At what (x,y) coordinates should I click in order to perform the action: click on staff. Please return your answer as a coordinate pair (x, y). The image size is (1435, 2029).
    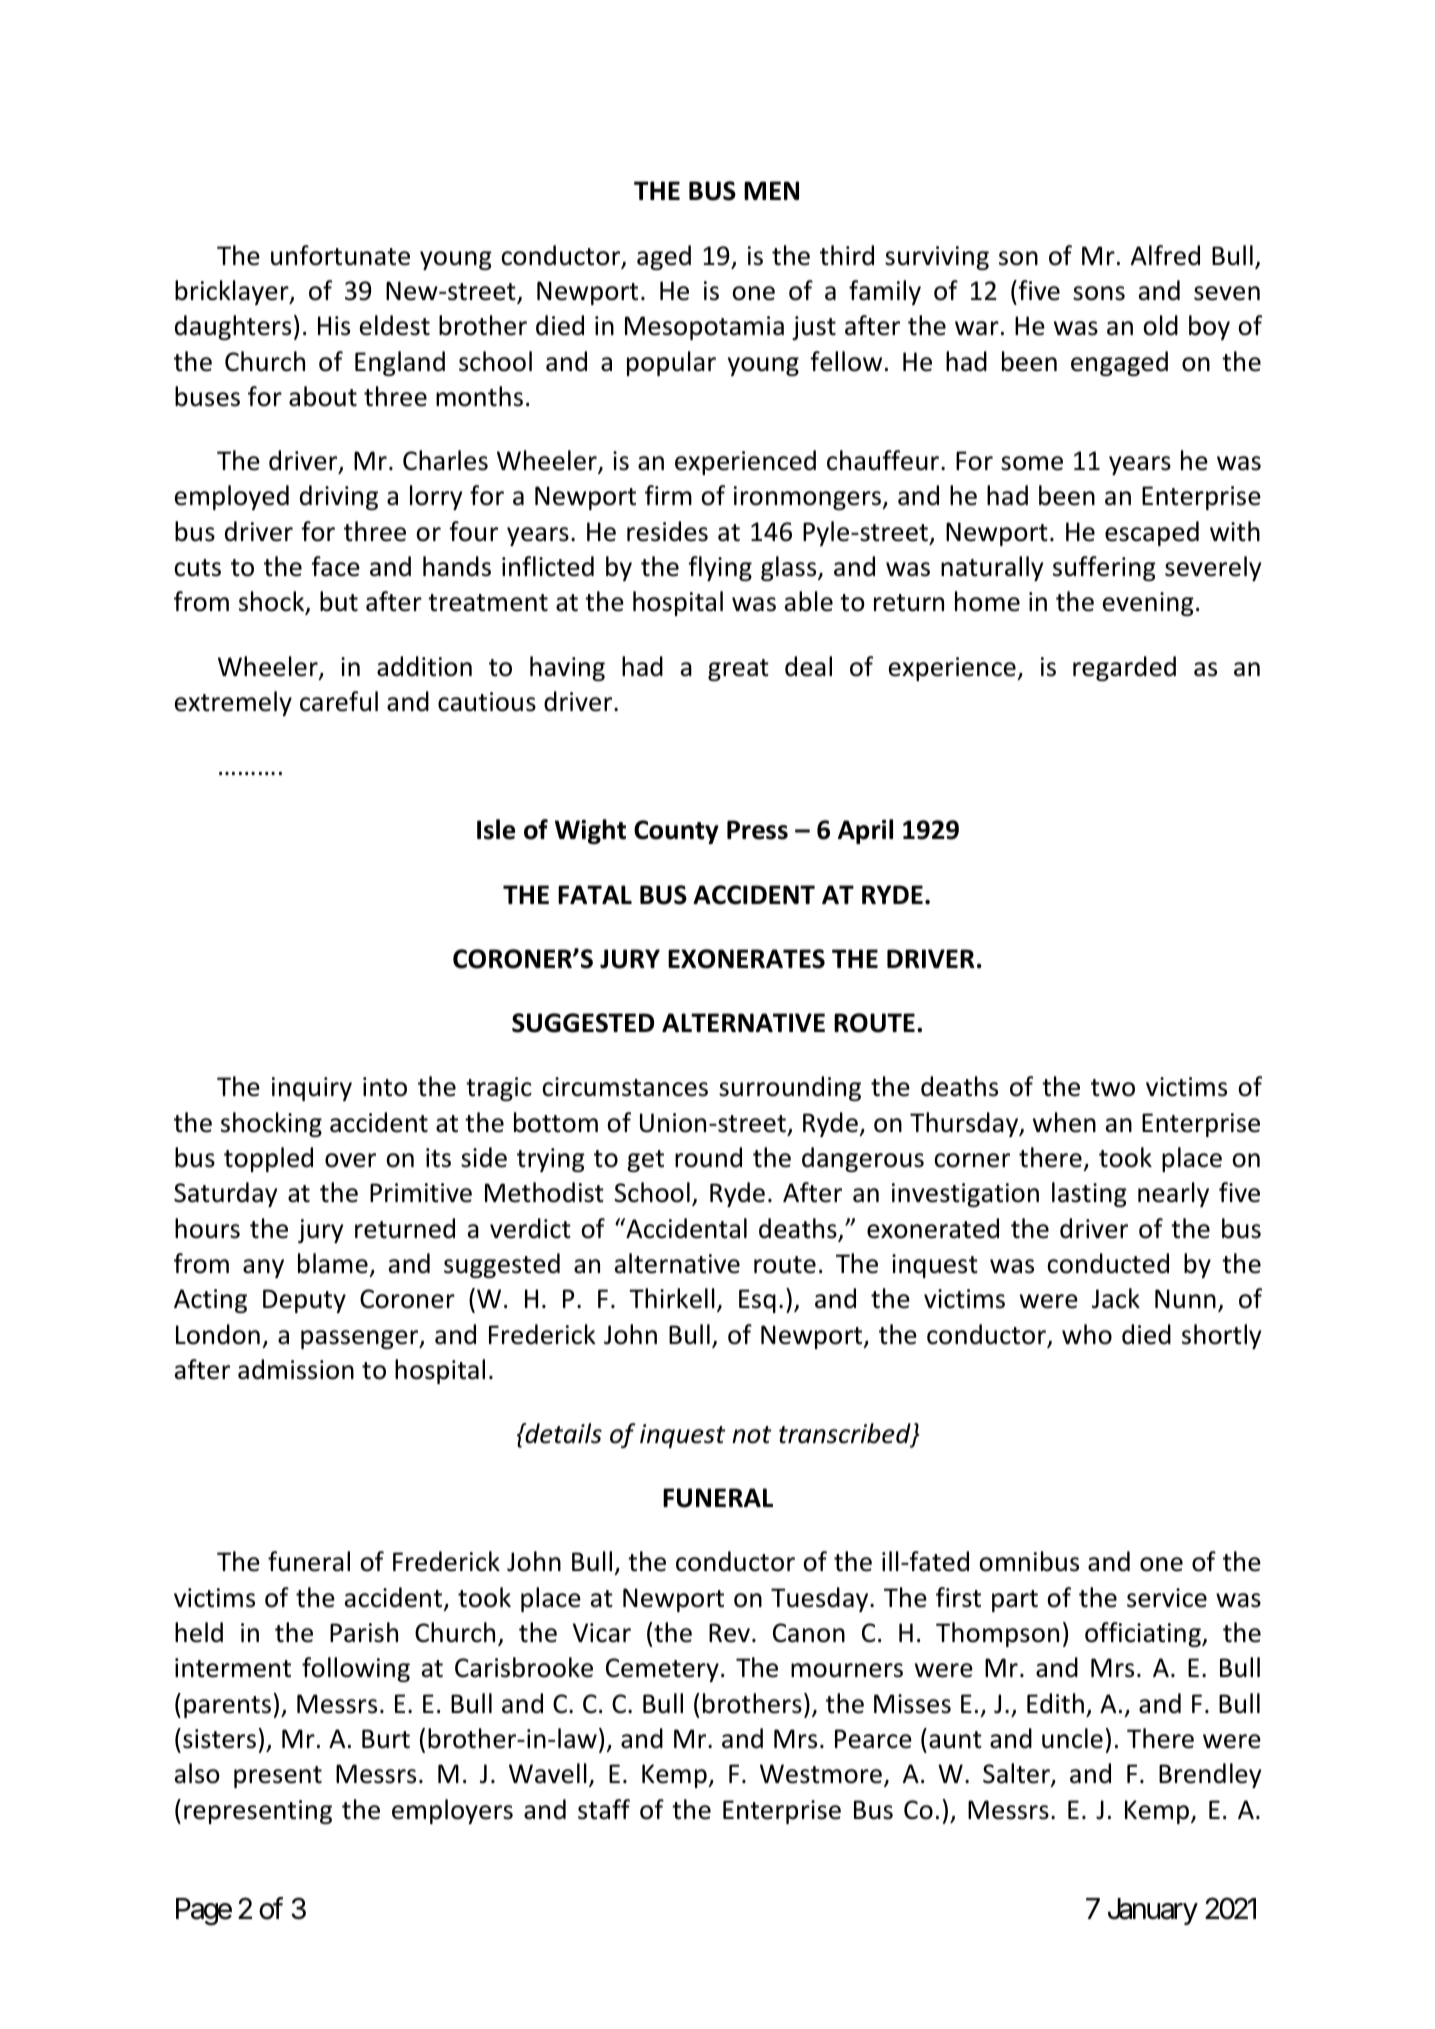
    Looking at the image, I should click on (604, 1809).
